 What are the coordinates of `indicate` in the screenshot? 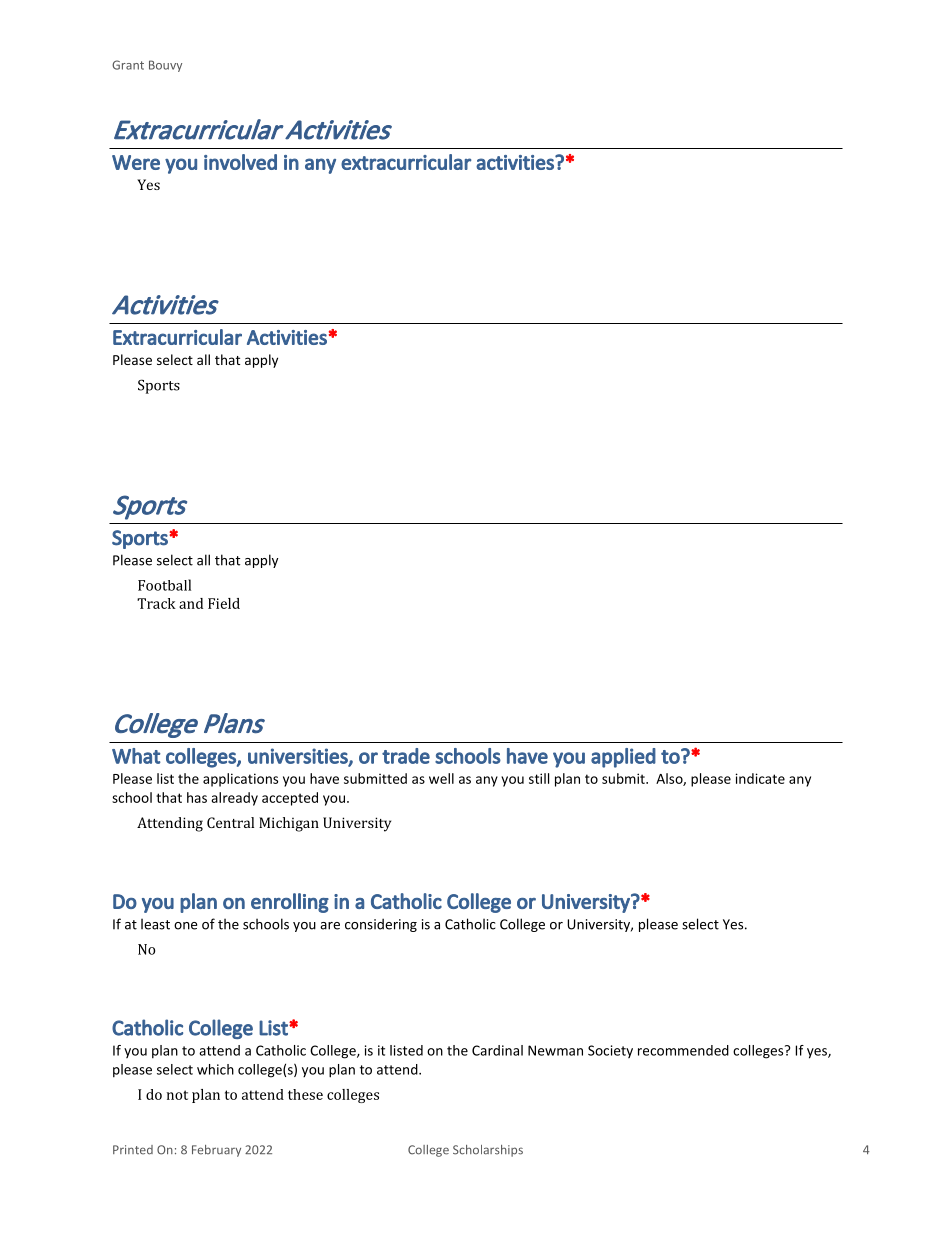 It's located at (760, 778).
